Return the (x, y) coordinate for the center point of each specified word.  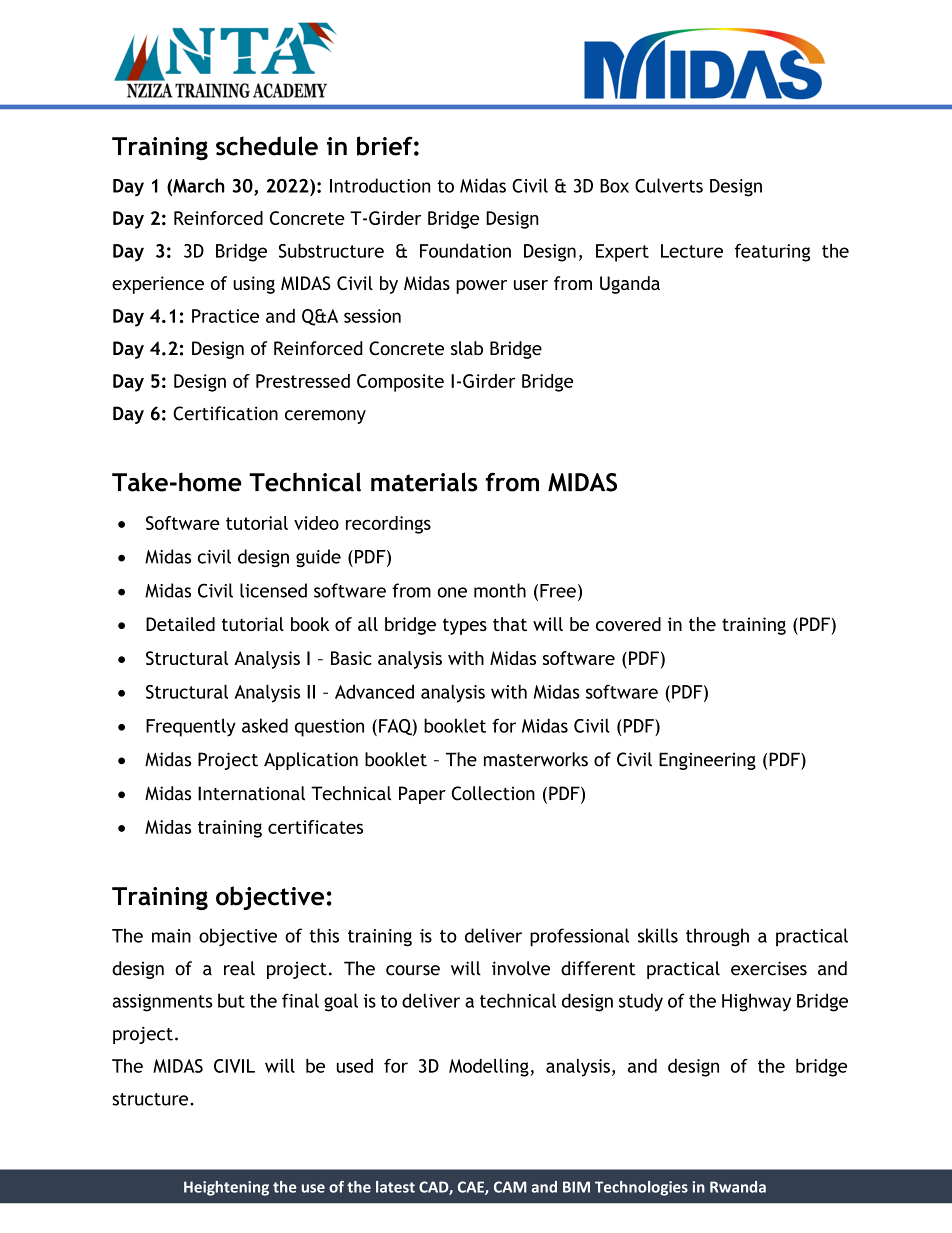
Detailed (180, 624)
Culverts (669, 185)
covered (628, 624)
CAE (472, 1188)
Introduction (380, 185)
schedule (267, 146)
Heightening (226, 1188)
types (465, 626)
